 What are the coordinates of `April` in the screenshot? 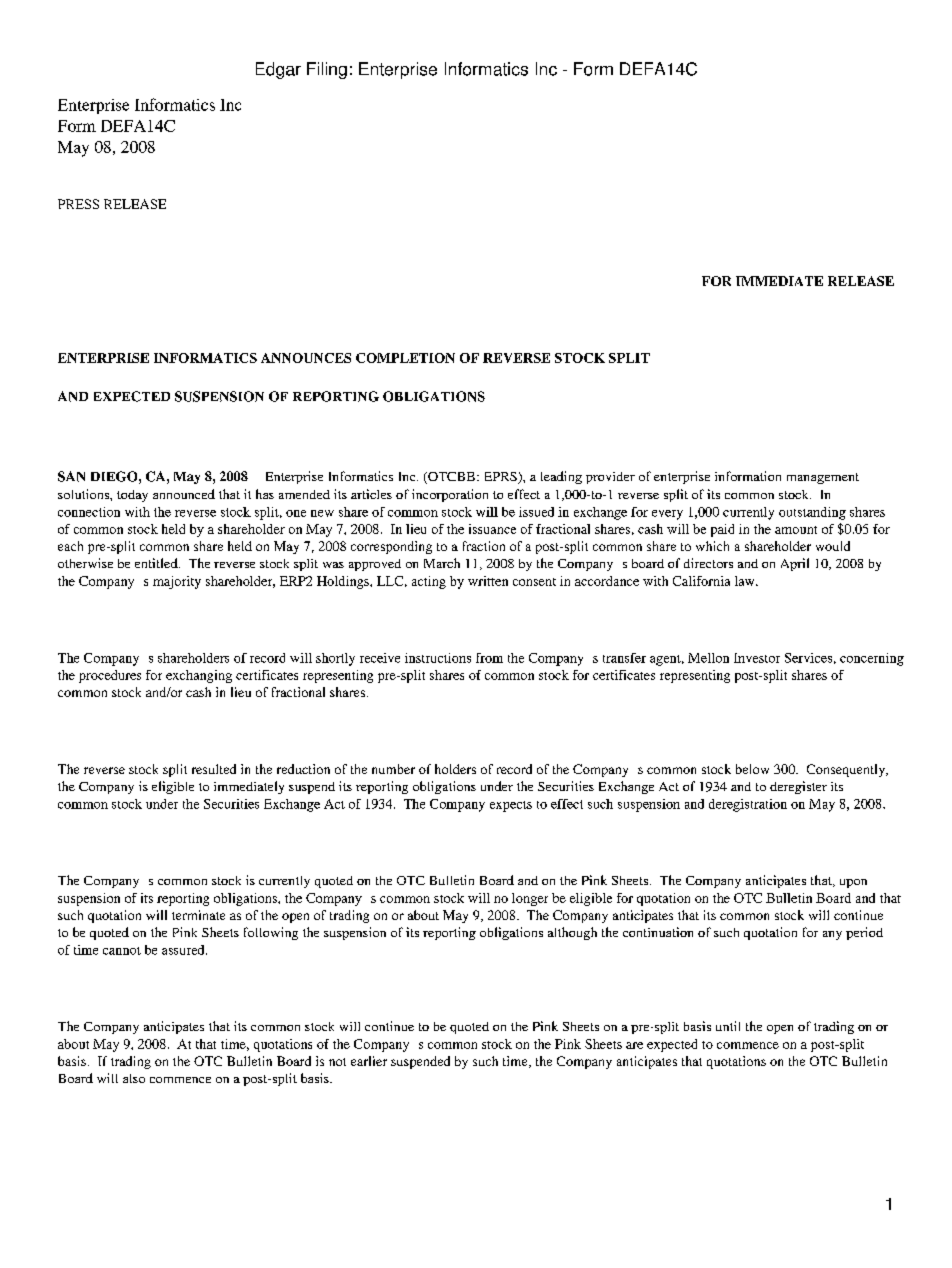 It's located at (795, 564).
